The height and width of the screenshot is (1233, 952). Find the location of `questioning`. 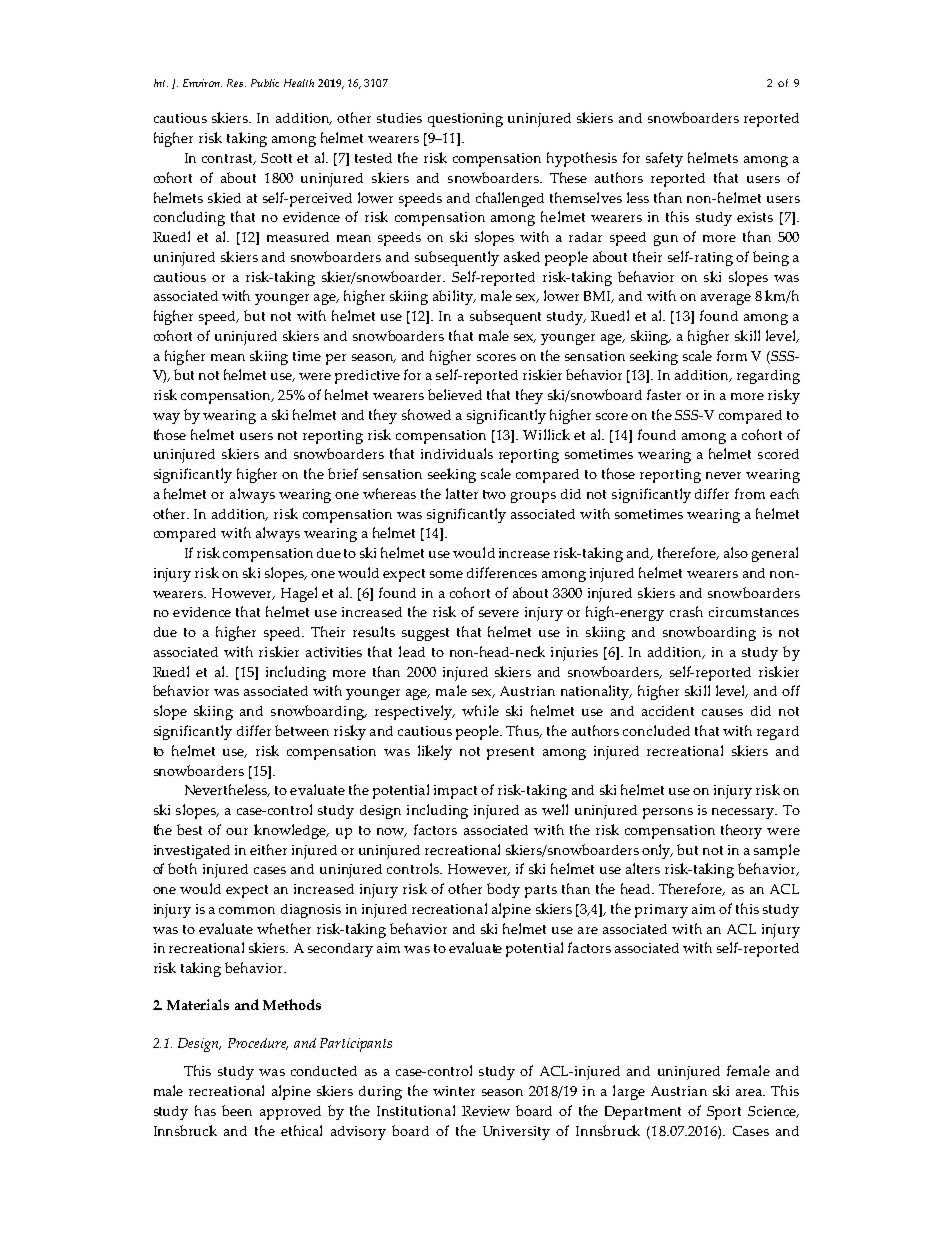

questioning is located at coordinates (465, 120).
